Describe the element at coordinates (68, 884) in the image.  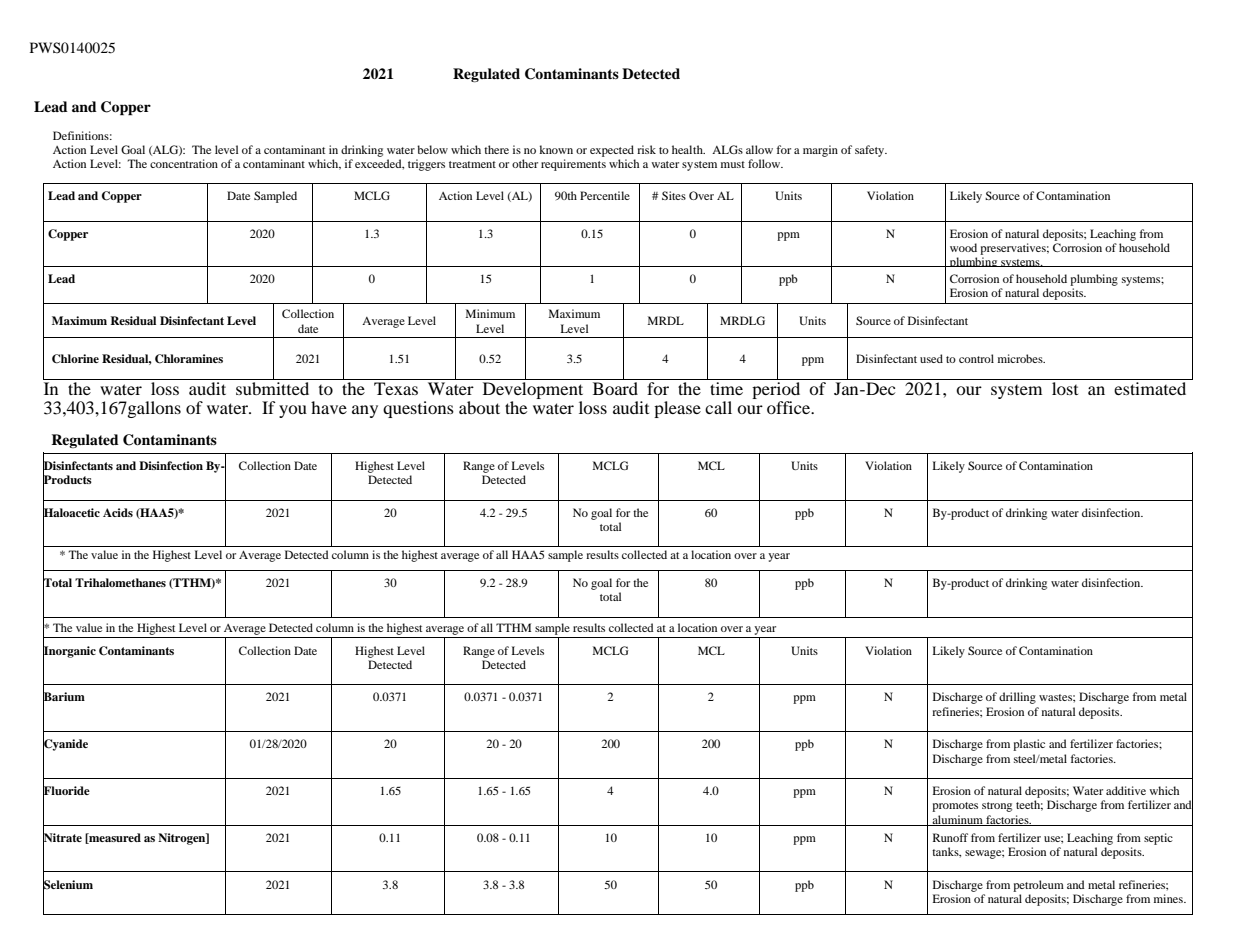
I see `Selenium` at that location.
